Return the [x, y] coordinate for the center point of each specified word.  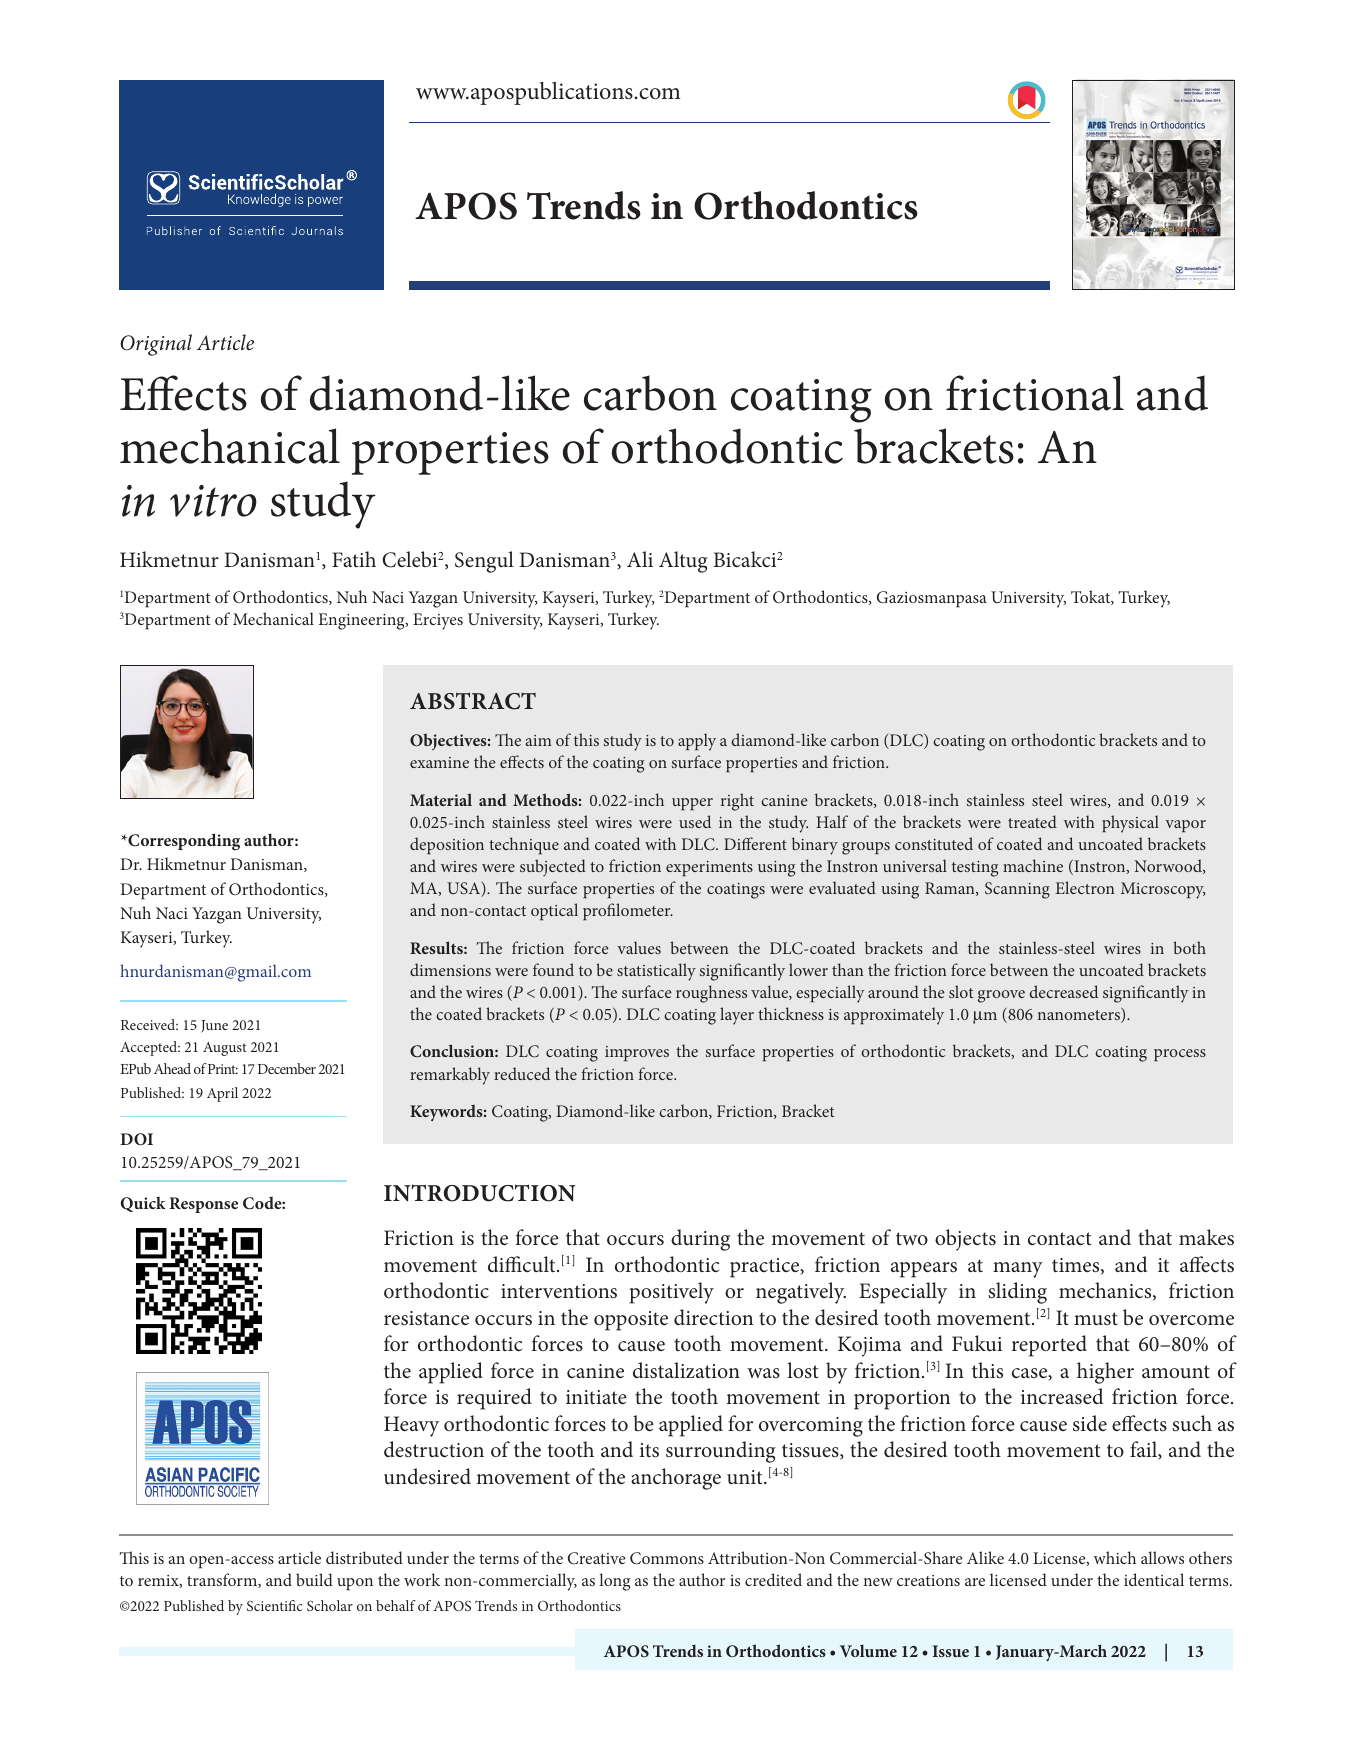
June [214, 1026]
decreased [1063, 991]
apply [697, 742]
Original [156, 345]
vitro [213, 501]
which [1115, 1557]
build [314, 1579]
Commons [667, 1558]
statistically [656, 972]
